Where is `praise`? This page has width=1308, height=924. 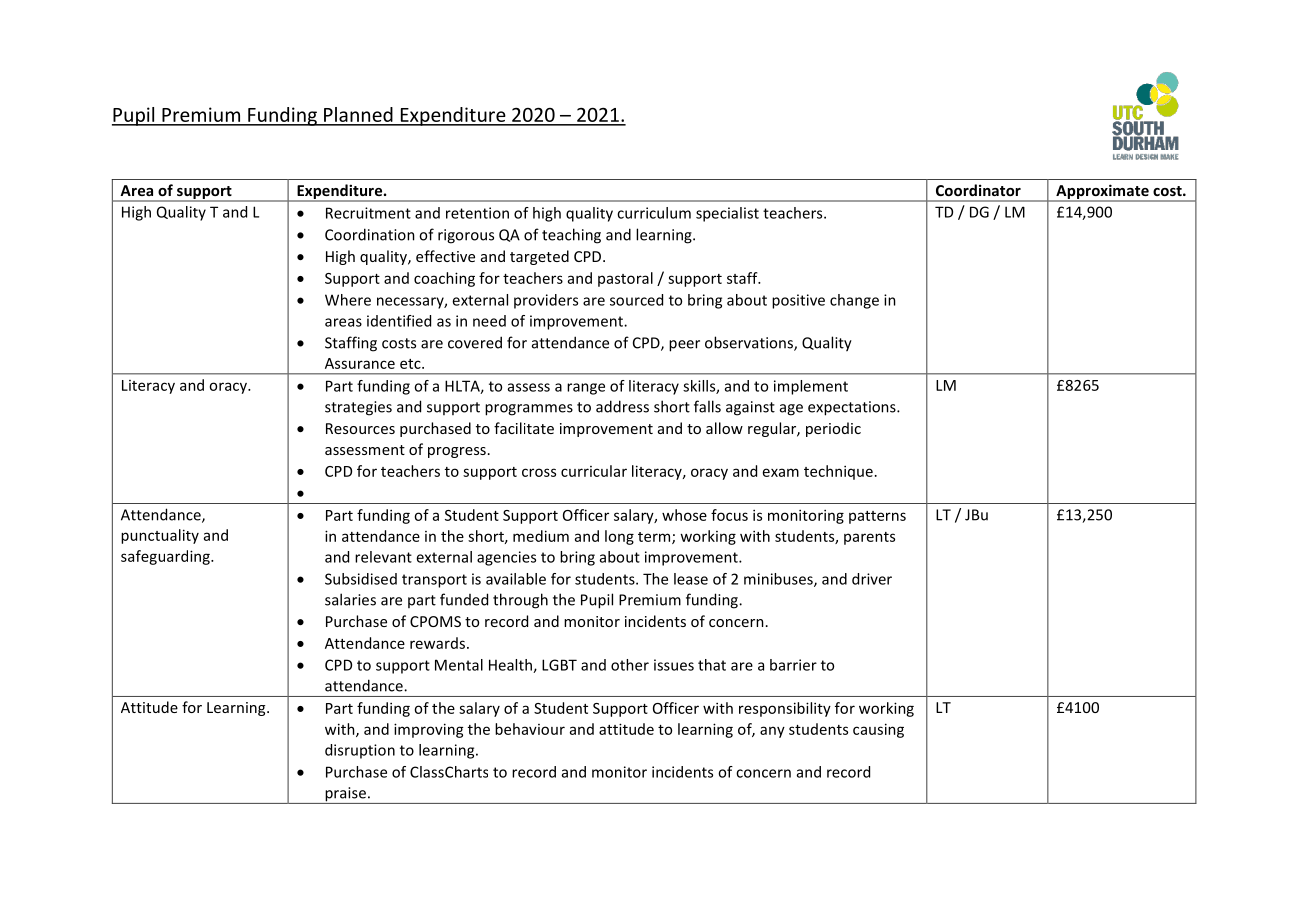 praise is located at coordinates (345, 795).
